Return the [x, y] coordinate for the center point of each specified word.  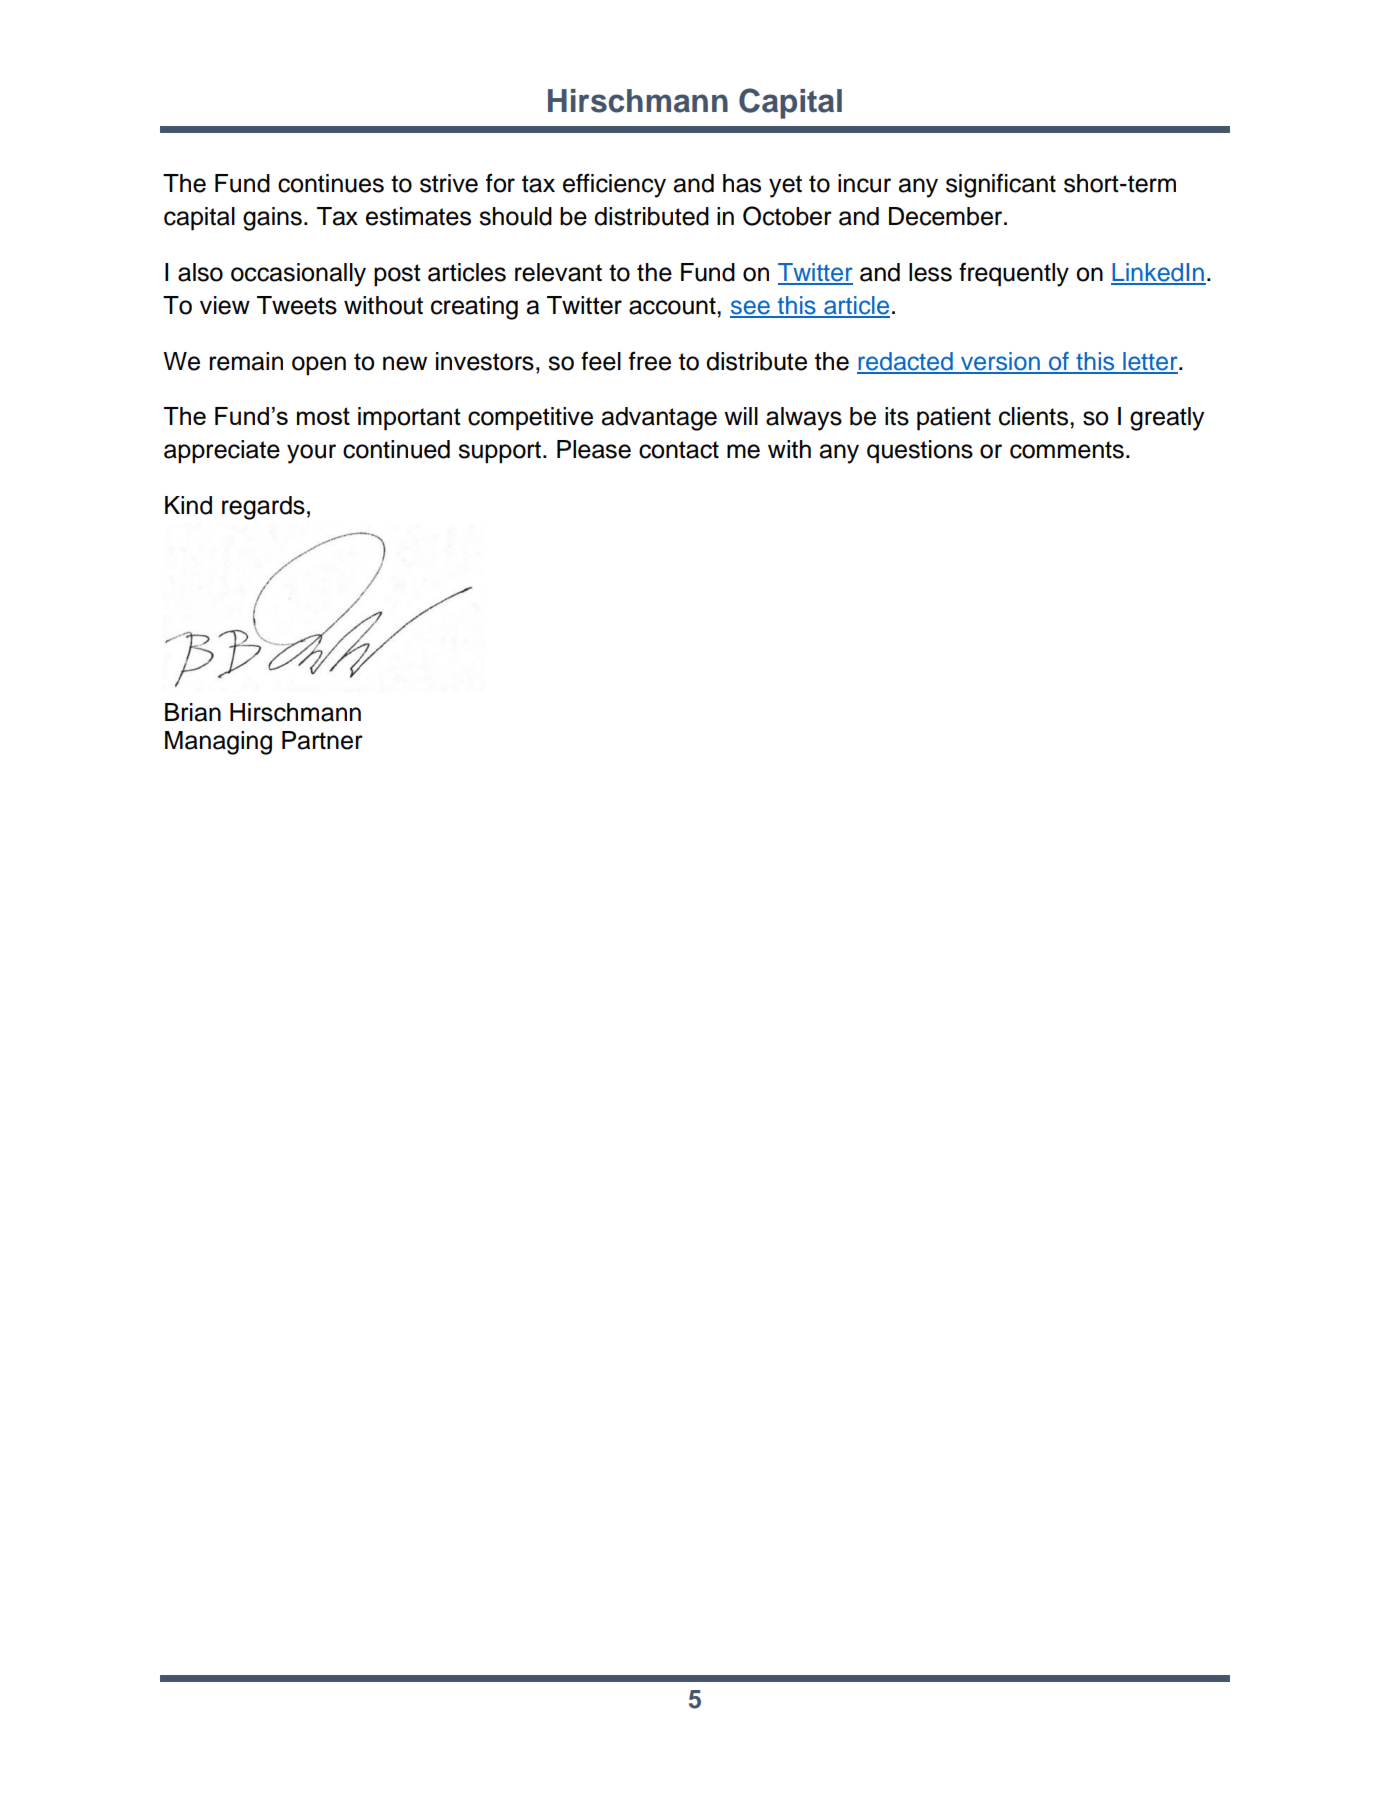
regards [263, 508]
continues [331, 183]
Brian [193, 712]
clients [1033, 416]
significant [1001, 185]
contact [679, 450]
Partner [322, 740]
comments [1067, 450]
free [650, 361]
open [319, 366]
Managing [218, 743]
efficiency [614, 185]
